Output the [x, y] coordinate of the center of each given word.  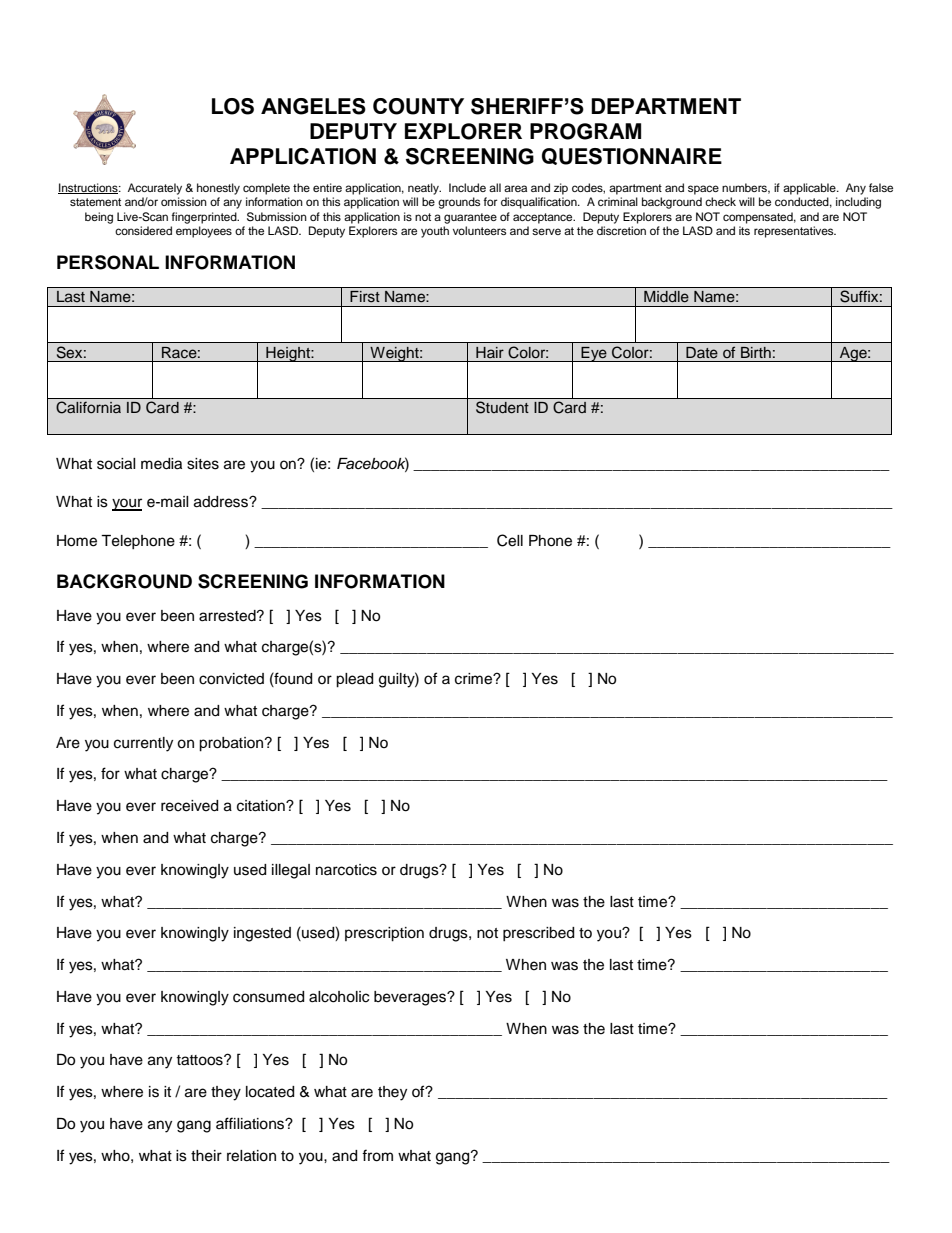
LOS [233, 106]
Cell [510, 540]
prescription [384, 934]
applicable [810, 189]
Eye [594, 354]
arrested [228, 616]
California [88, 407]
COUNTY [418, 106]
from [377, 1155]
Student [502, 407]
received [189, 806]
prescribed [538, 934]
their [206, 1156]
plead [354, 680]
